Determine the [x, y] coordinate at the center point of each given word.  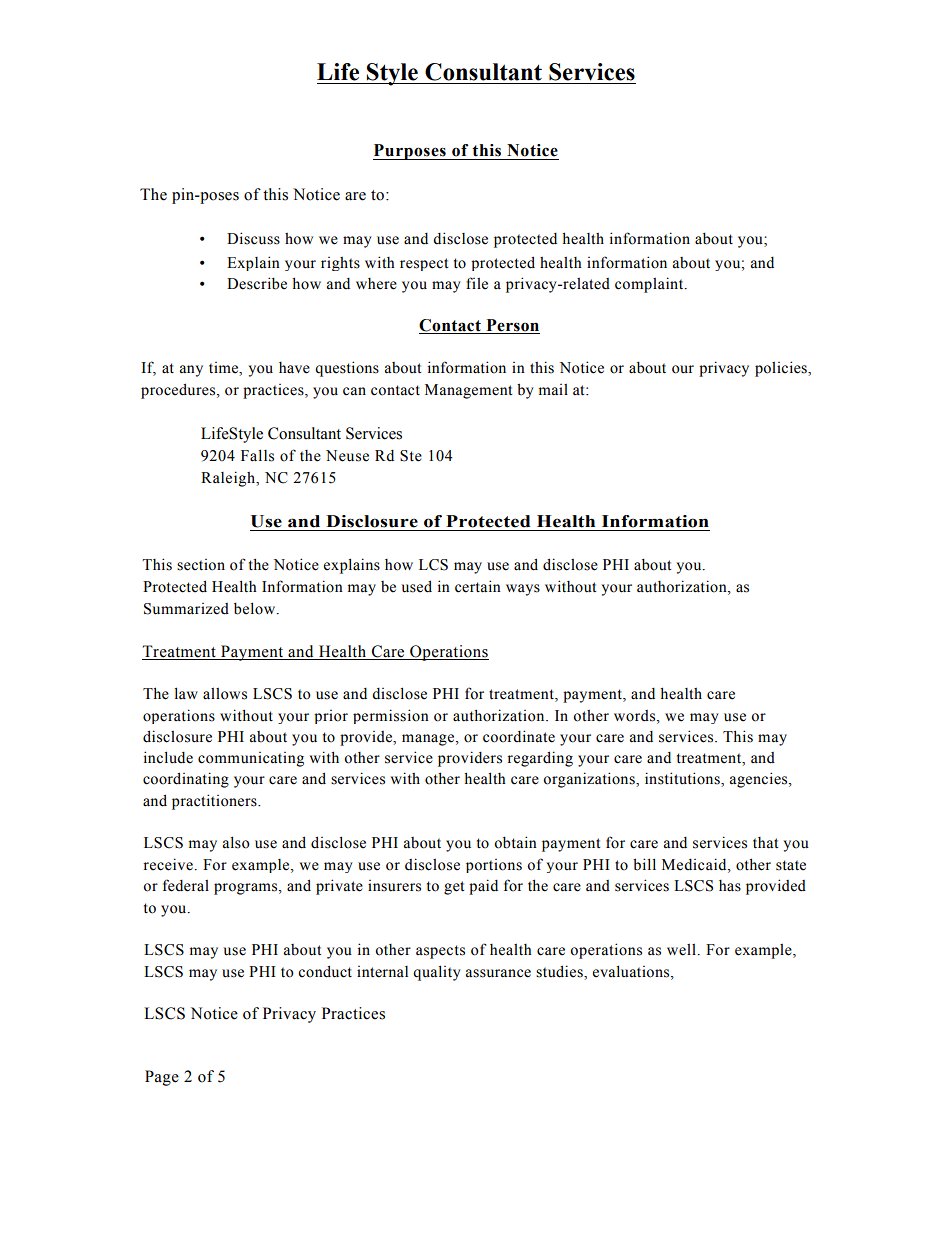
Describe [257, 283]
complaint [650, 285]
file [477, 283]
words [636, 716]
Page [162, 1078]
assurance [498, 973]
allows [225, 694]
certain [478, 586]
